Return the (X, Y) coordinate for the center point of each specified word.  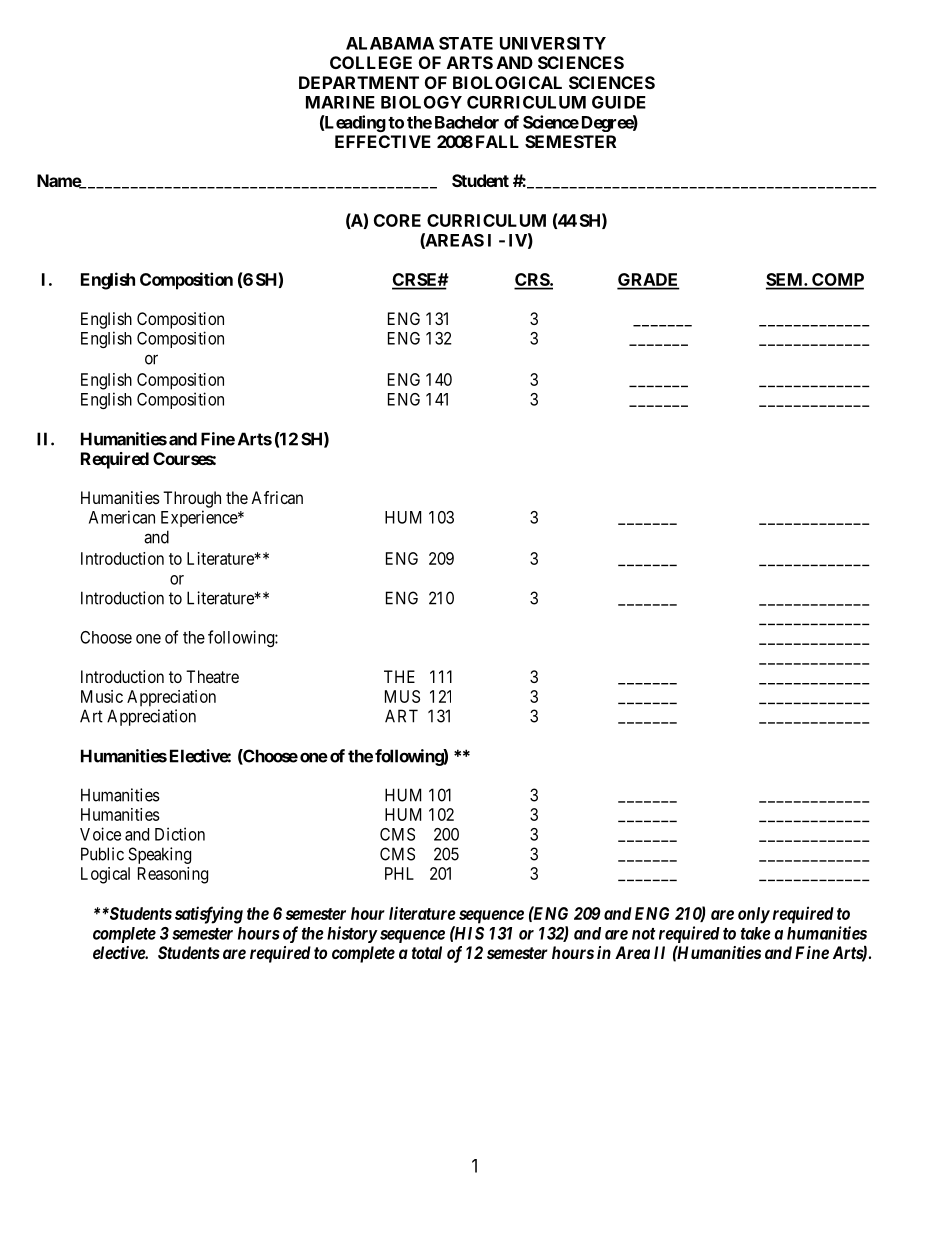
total (427, 952)
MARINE (340, 102)
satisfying (209, 915)
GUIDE (619, 102)
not (644, 934)
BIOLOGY (421, 102)
